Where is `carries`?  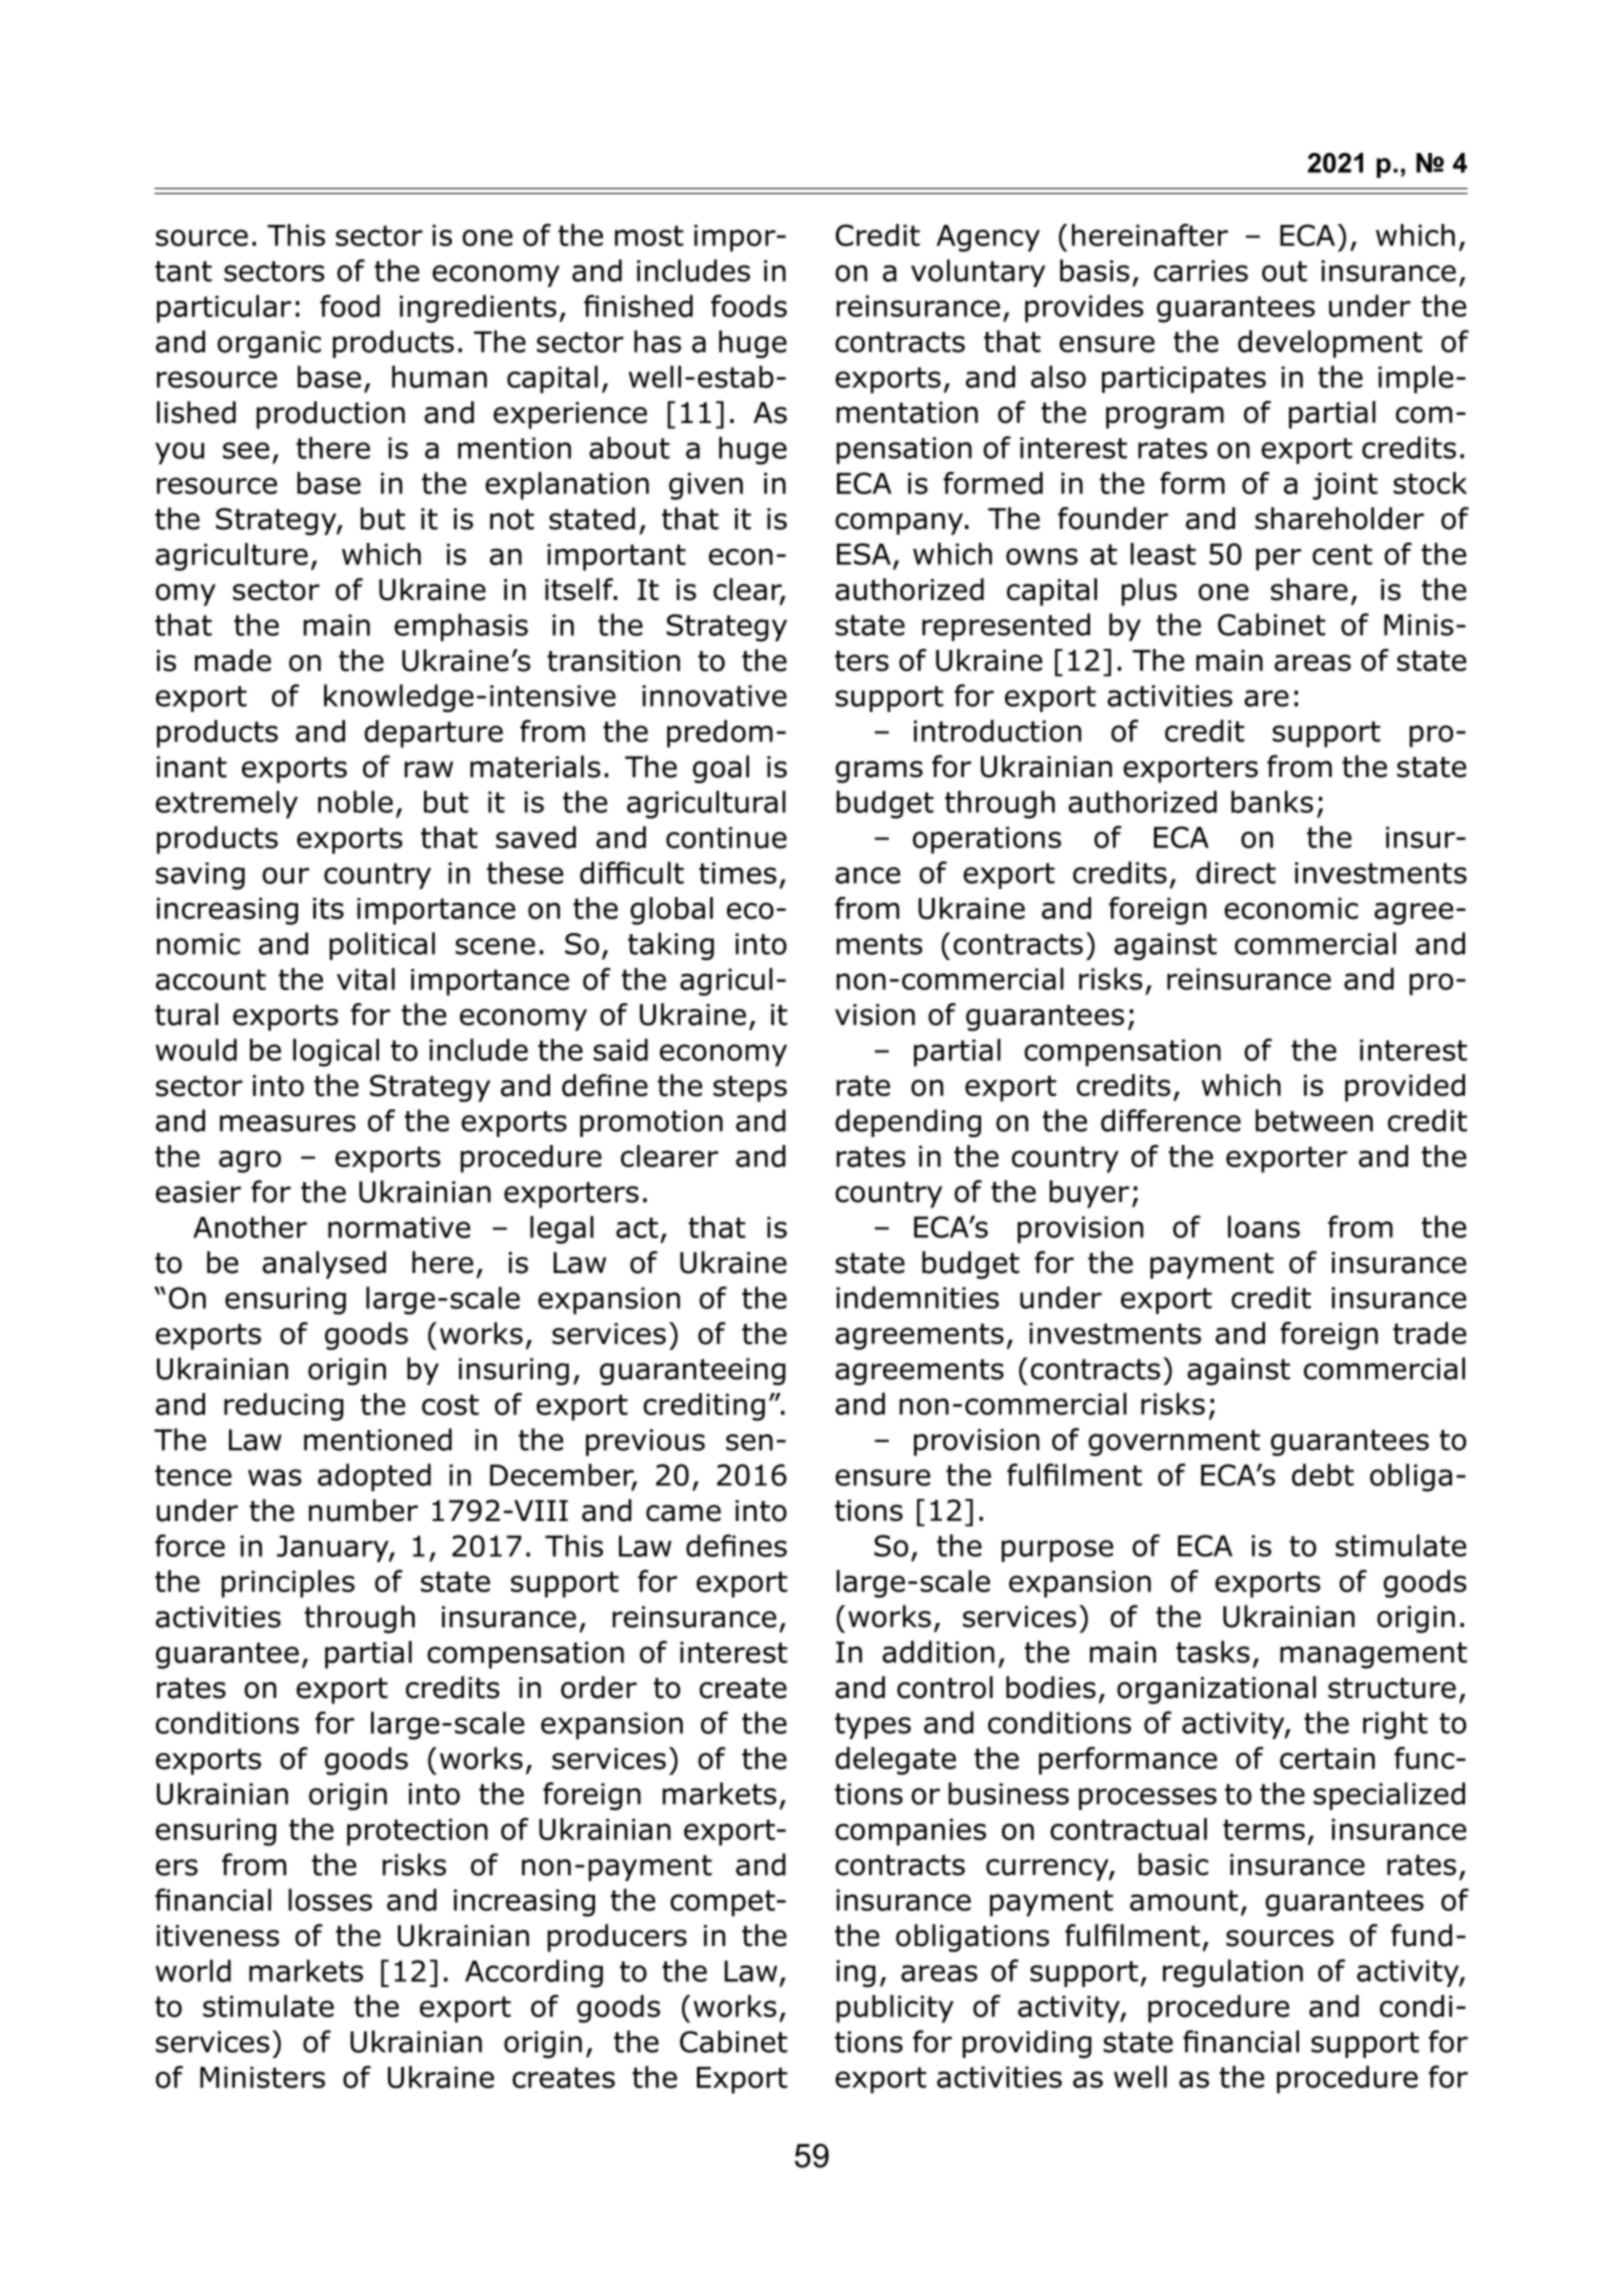
carries is located at coordinates (1201, 271).
